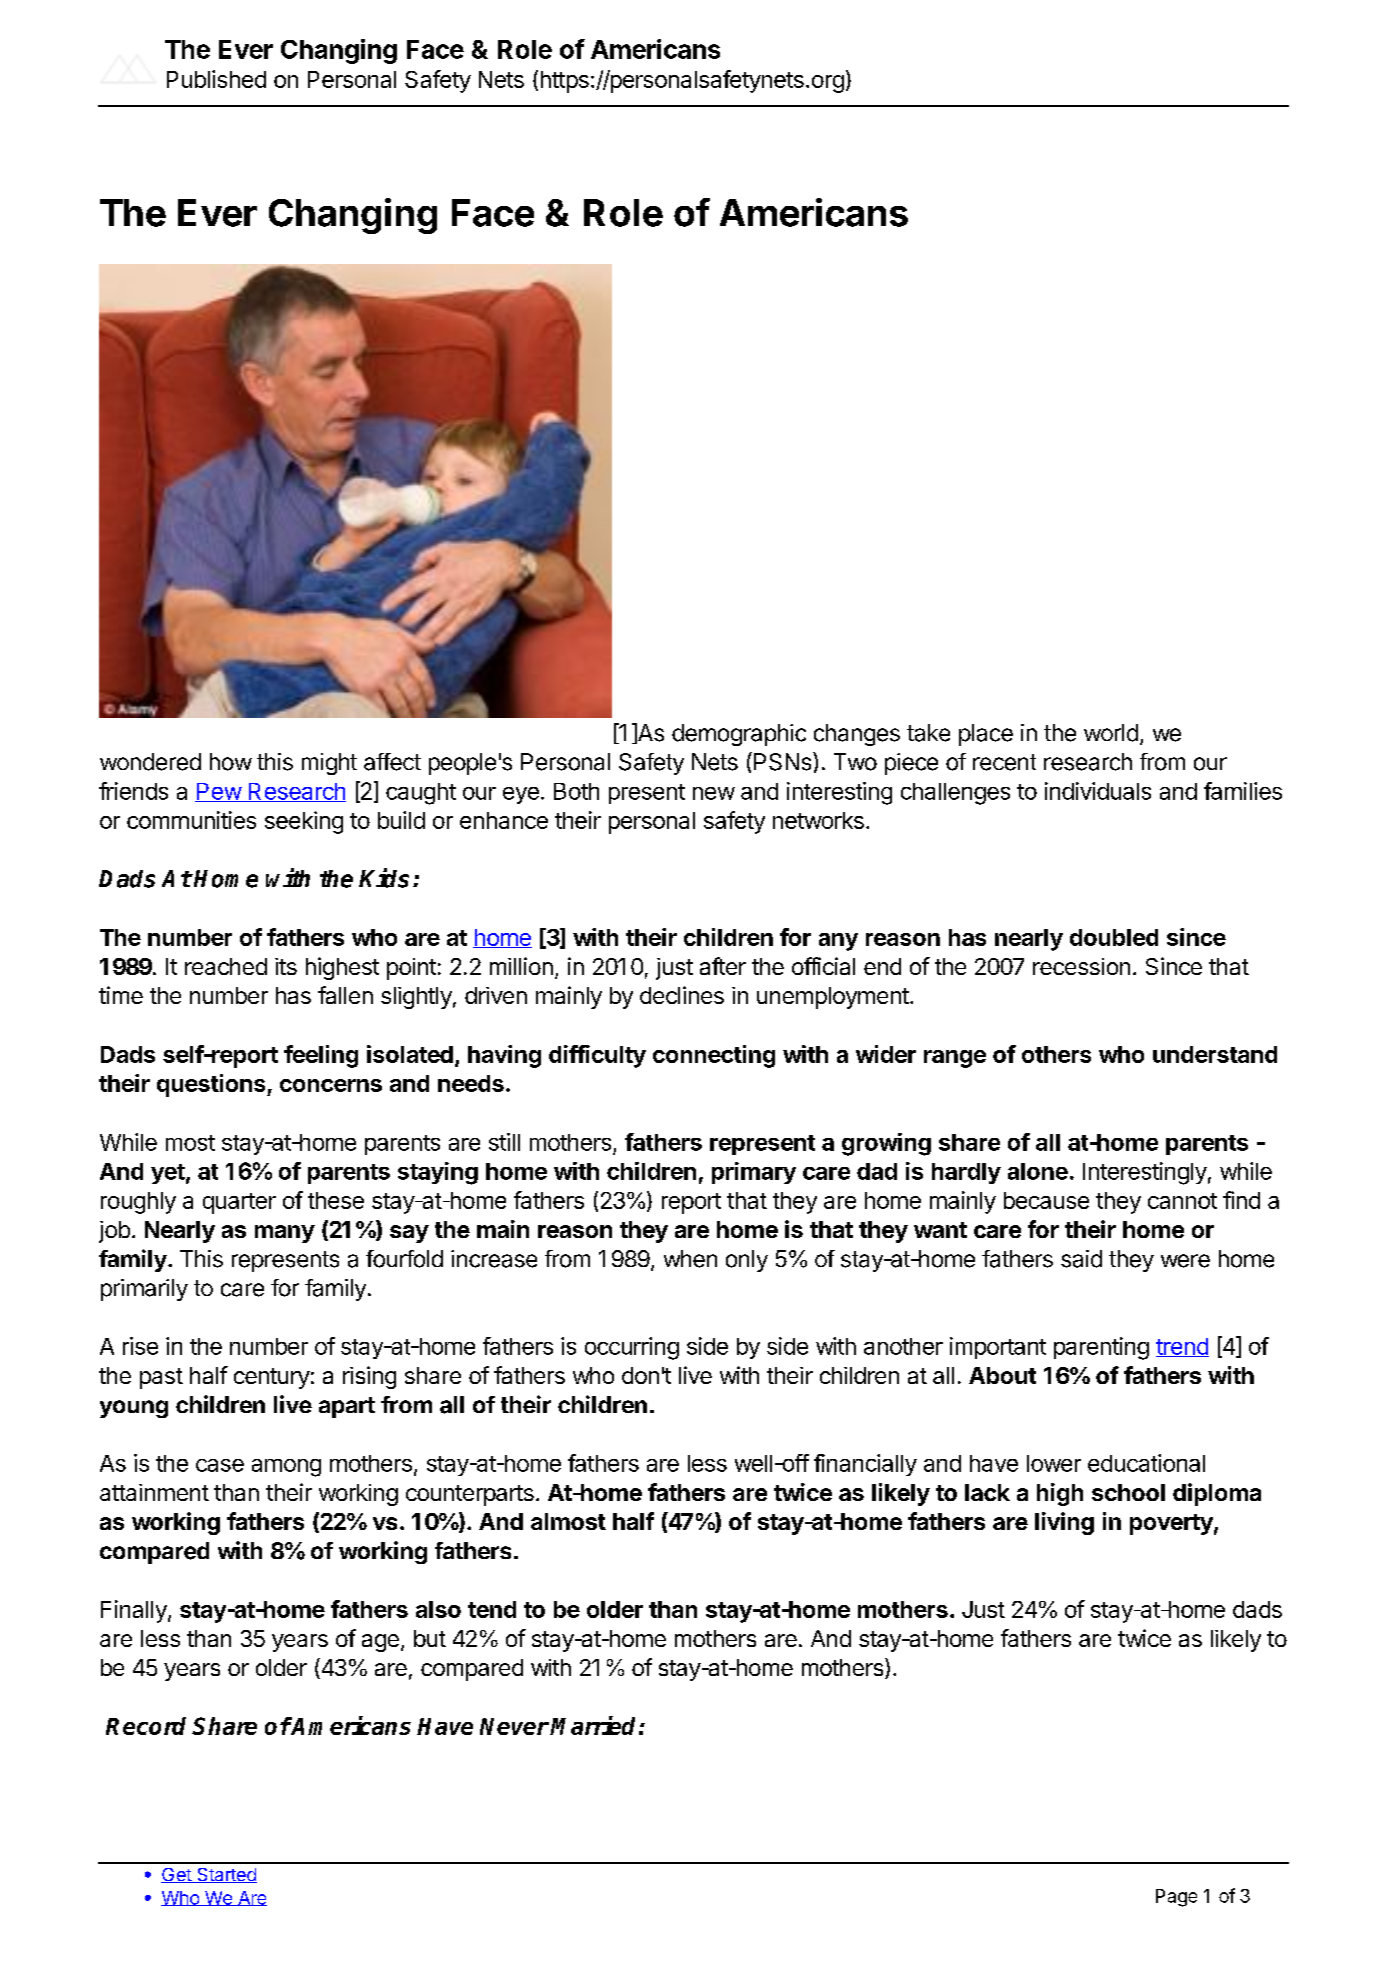 The width and height of the document is (1387, 1962). Describe the element at coordinates (216, 79) in the document. I see `Published` at that location.
